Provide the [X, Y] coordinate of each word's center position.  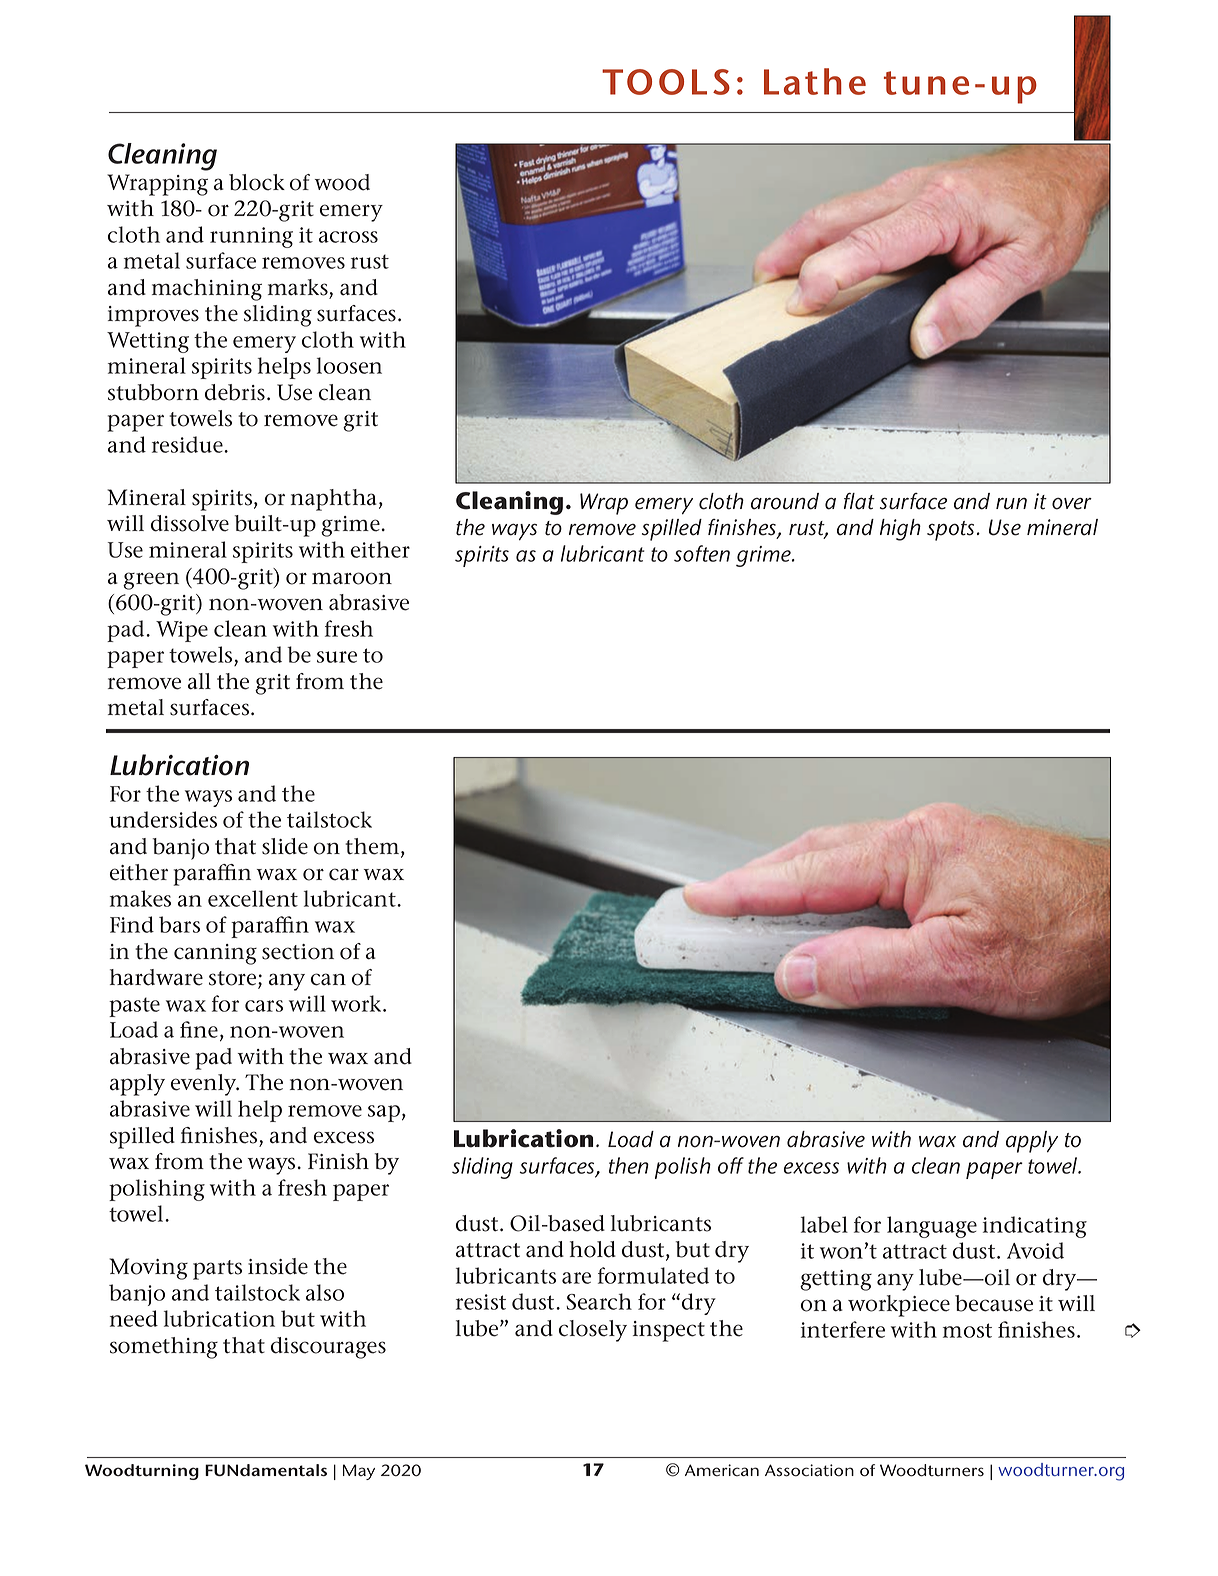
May [359, 1472]
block [257, 182]
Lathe [815, 81]
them [373, 847]
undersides [163, 819]
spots [950, 531]
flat [859, 501]
